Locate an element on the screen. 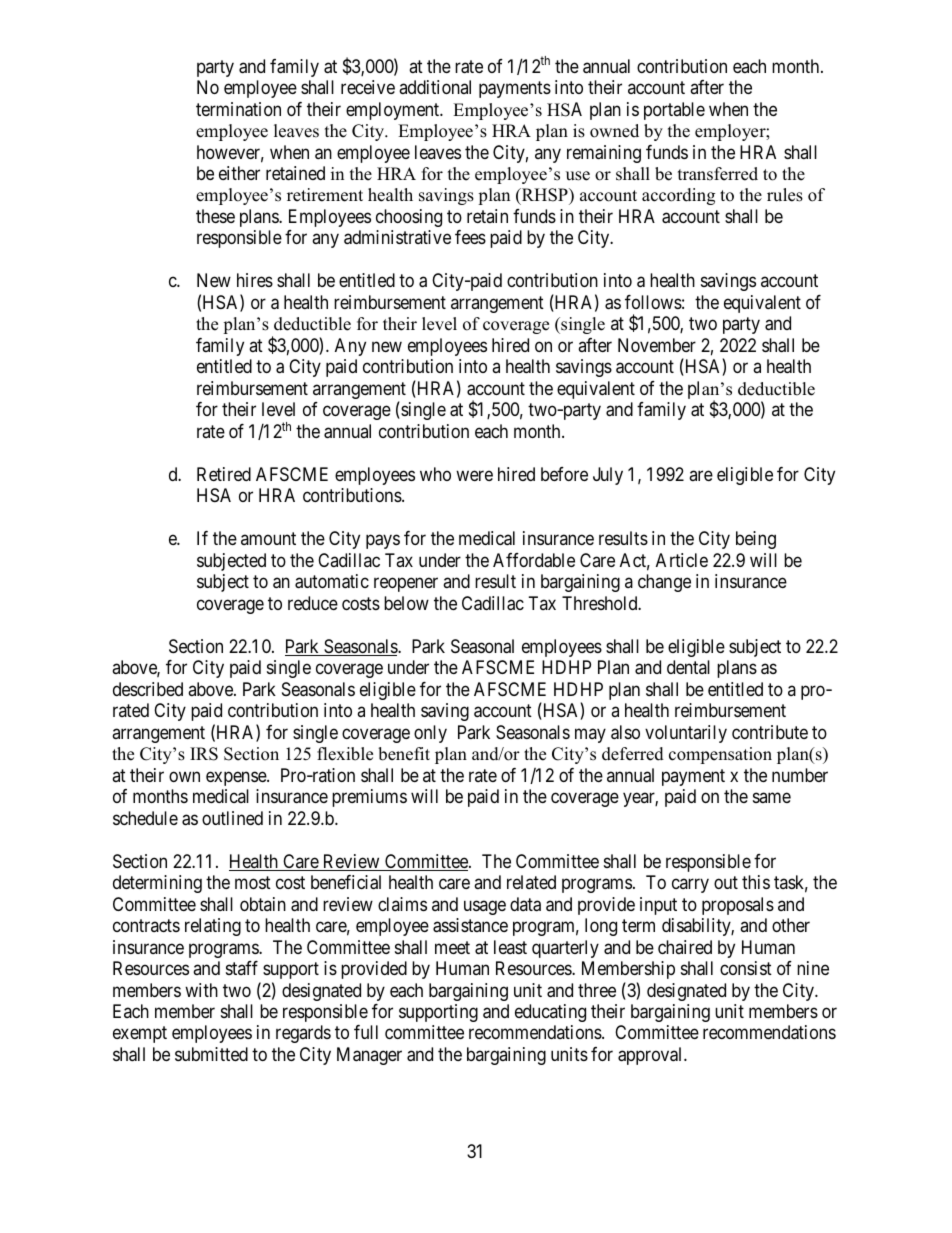 This screenshot has height=1233, width=952. only is located at coordinates (430, 734).
